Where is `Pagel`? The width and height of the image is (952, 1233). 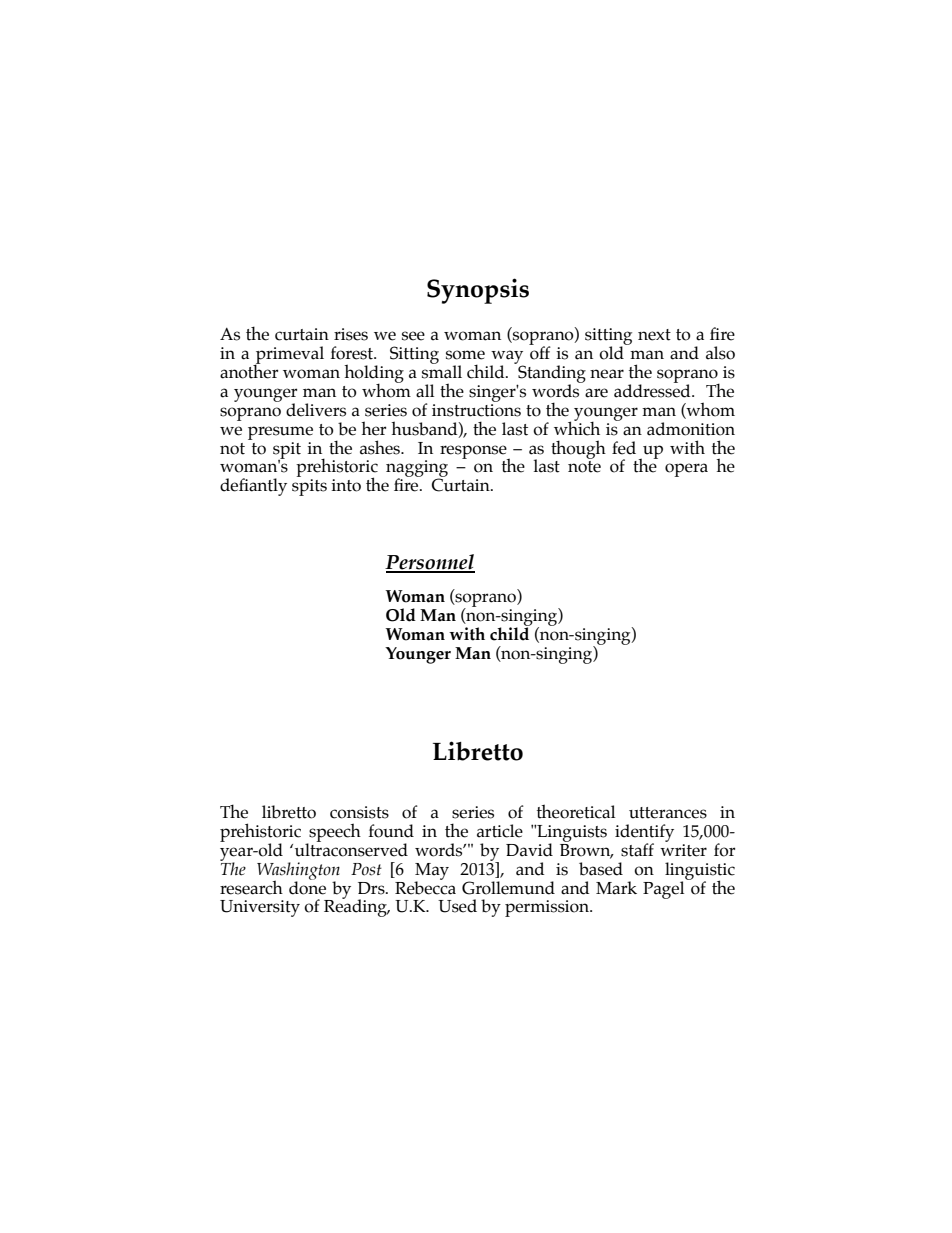
Pagel is located at coordinates (665, 889).
